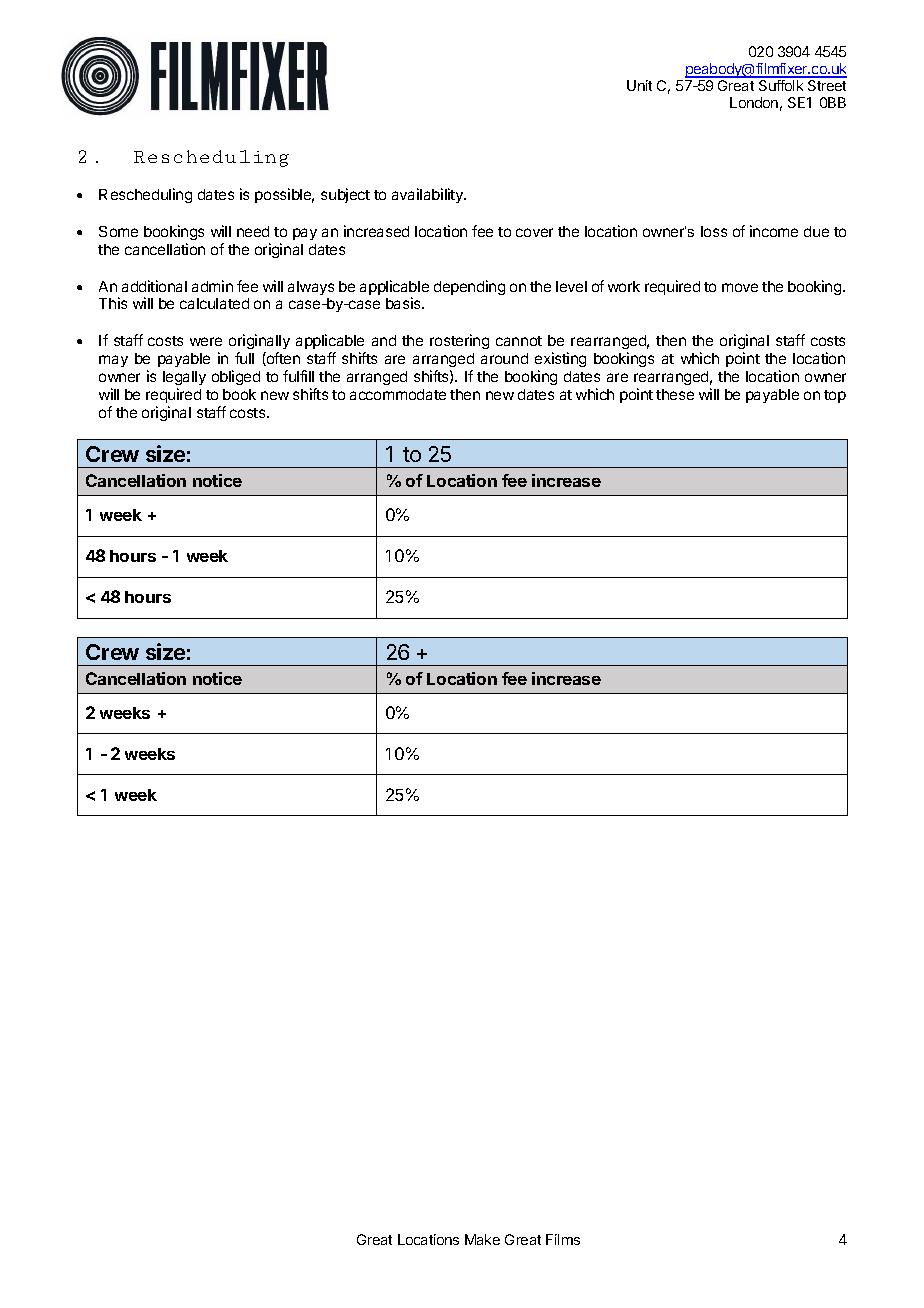  Describe the element at coordinates (398, 394) in the image. I see `accommodate` at that location.
